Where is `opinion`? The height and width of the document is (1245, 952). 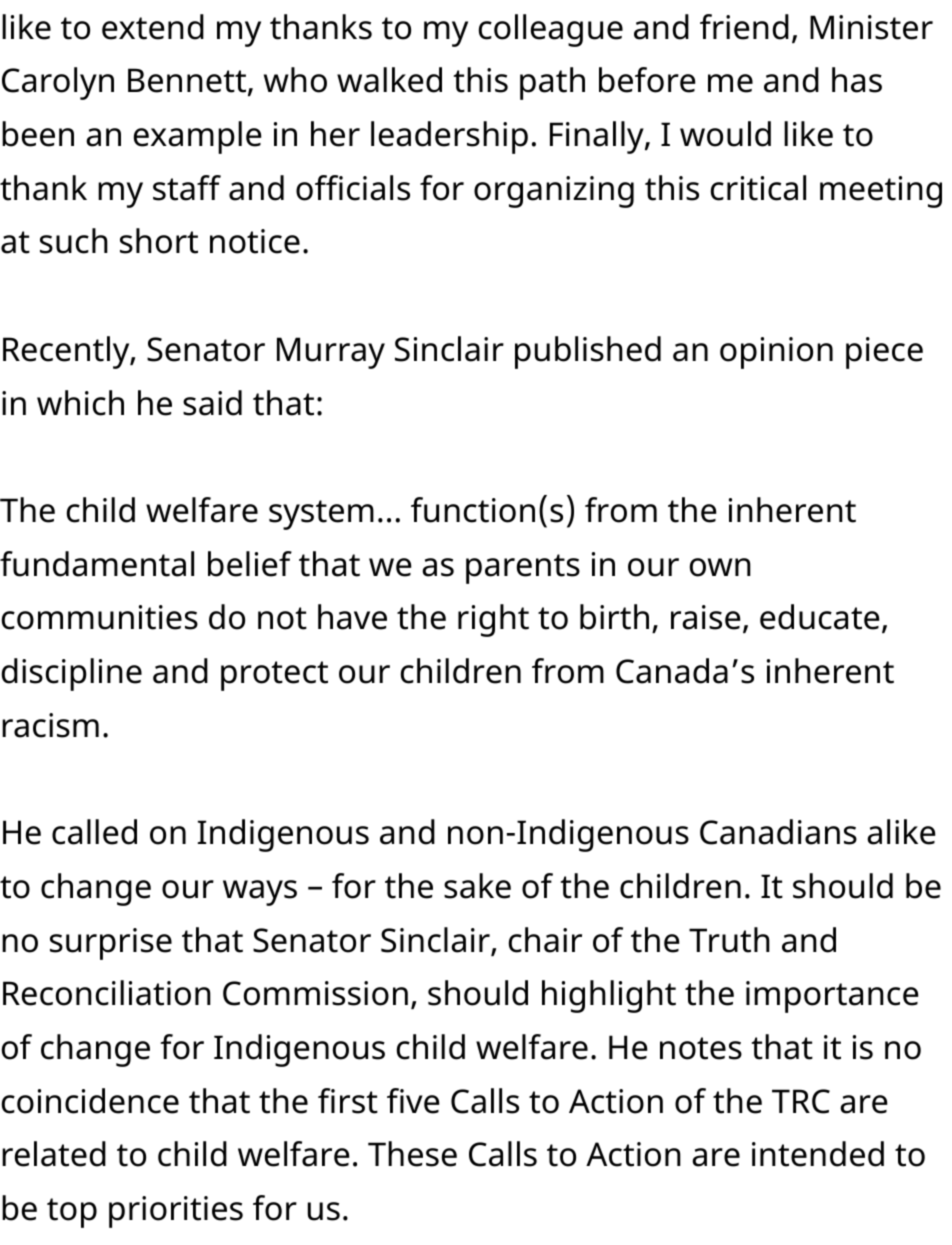 opinion is located at coordinates (776, 353).
